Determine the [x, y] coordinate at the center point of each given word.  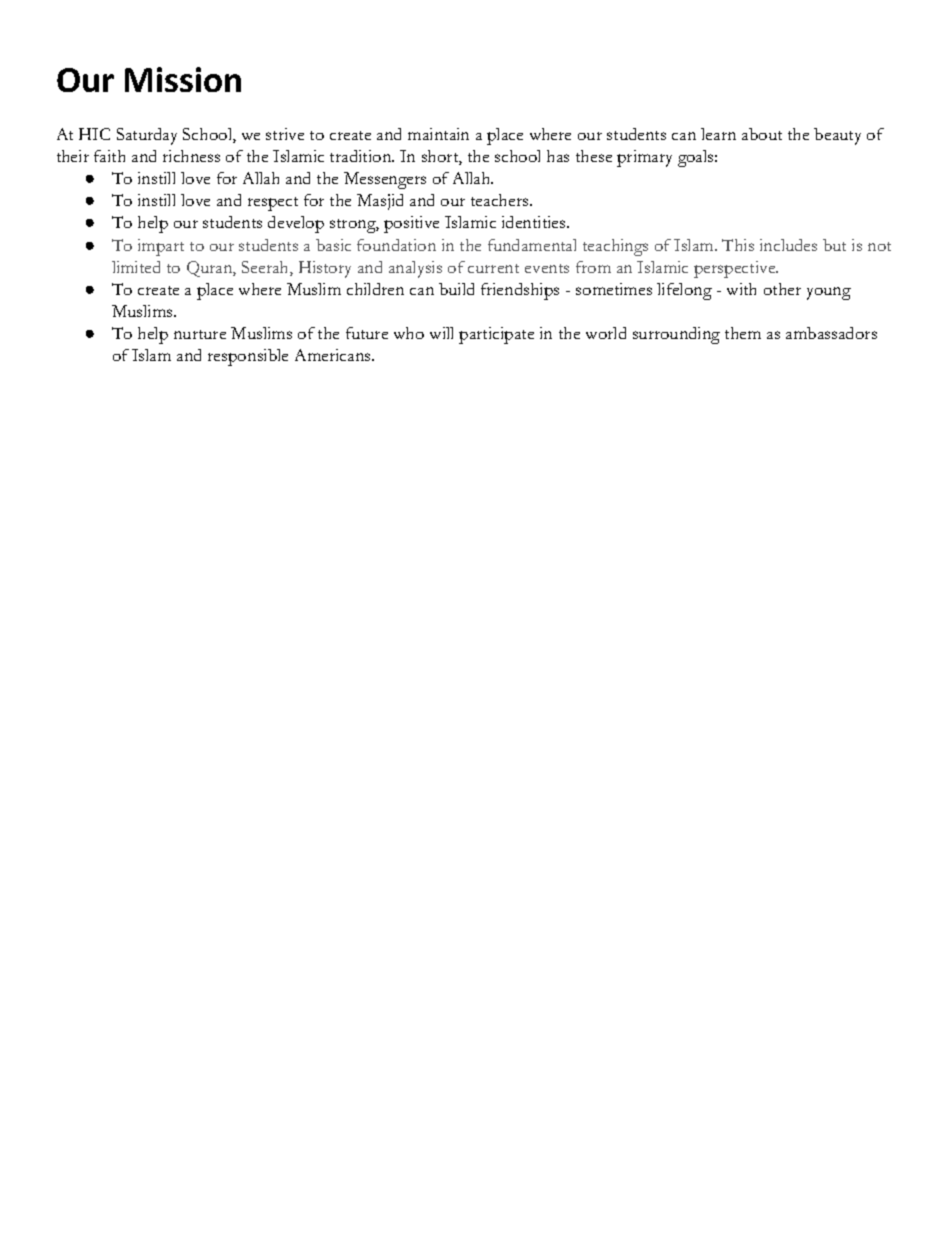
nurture [200, 334]
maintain [438, 134]
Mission [183, 79]
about [762, 134]
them [743, 333]
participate [496, 335]
